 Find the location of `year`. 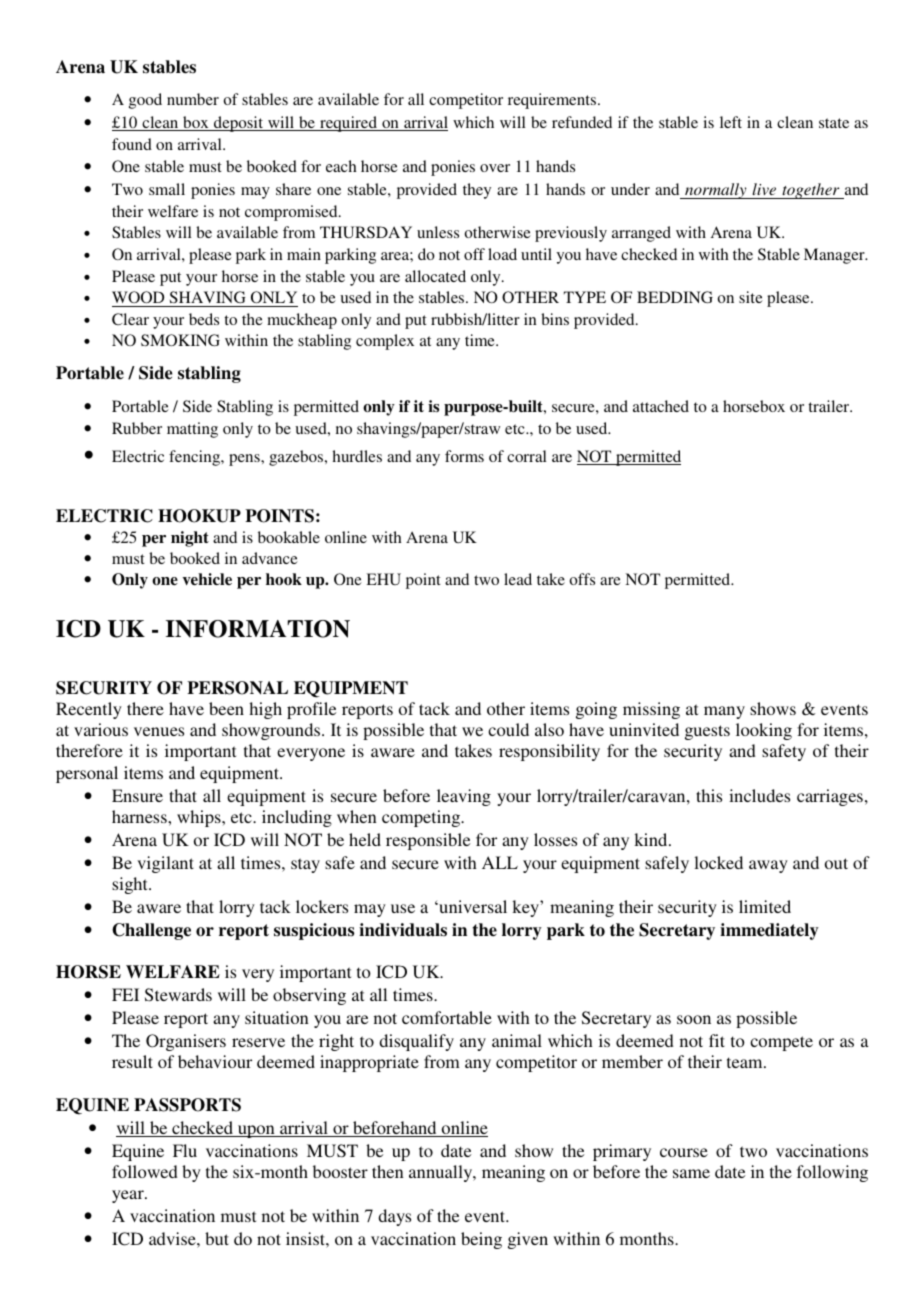

year is located at coordinates (129, 1196).
